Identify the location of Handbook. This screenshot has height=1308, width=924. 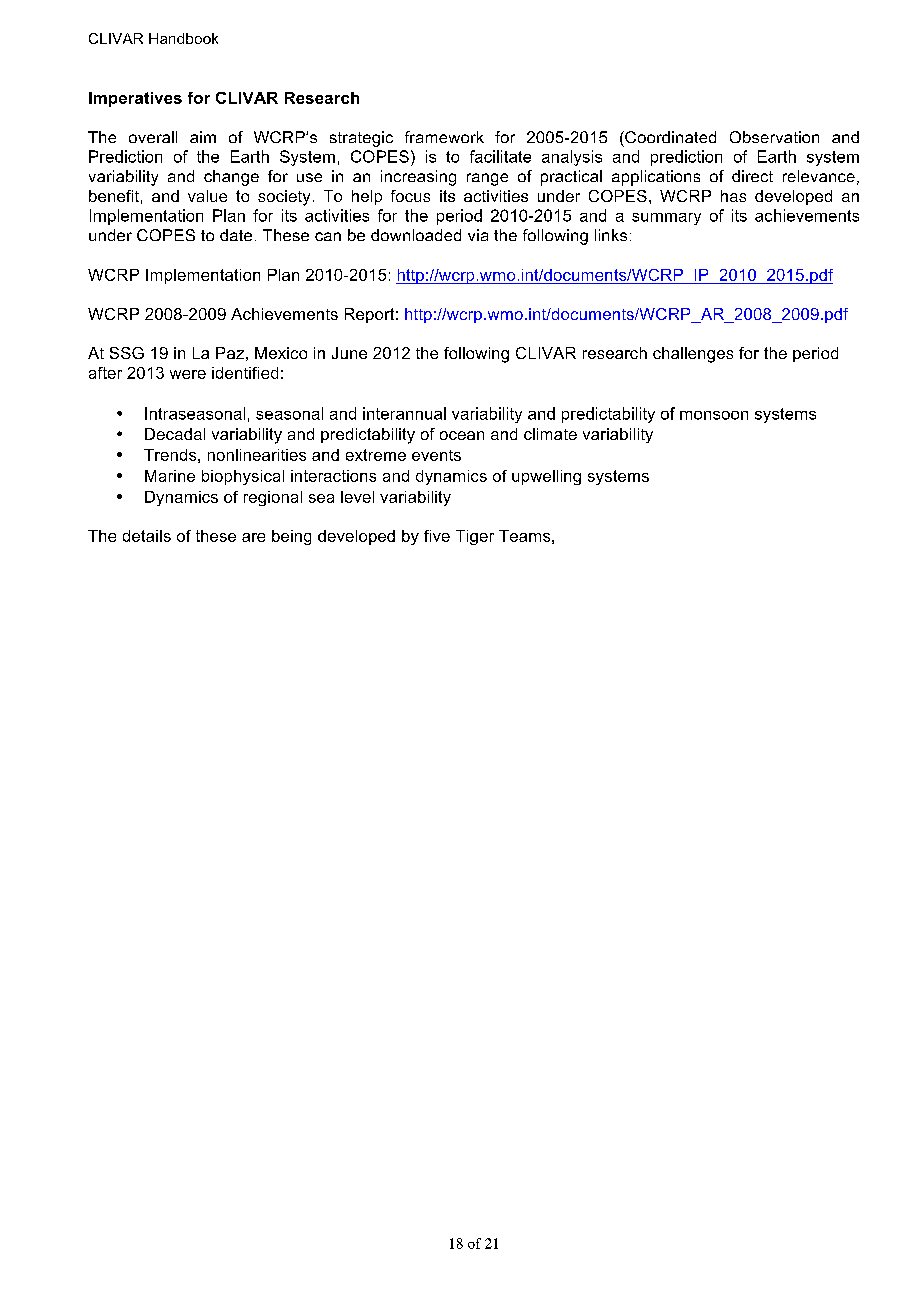
(183, 38).
